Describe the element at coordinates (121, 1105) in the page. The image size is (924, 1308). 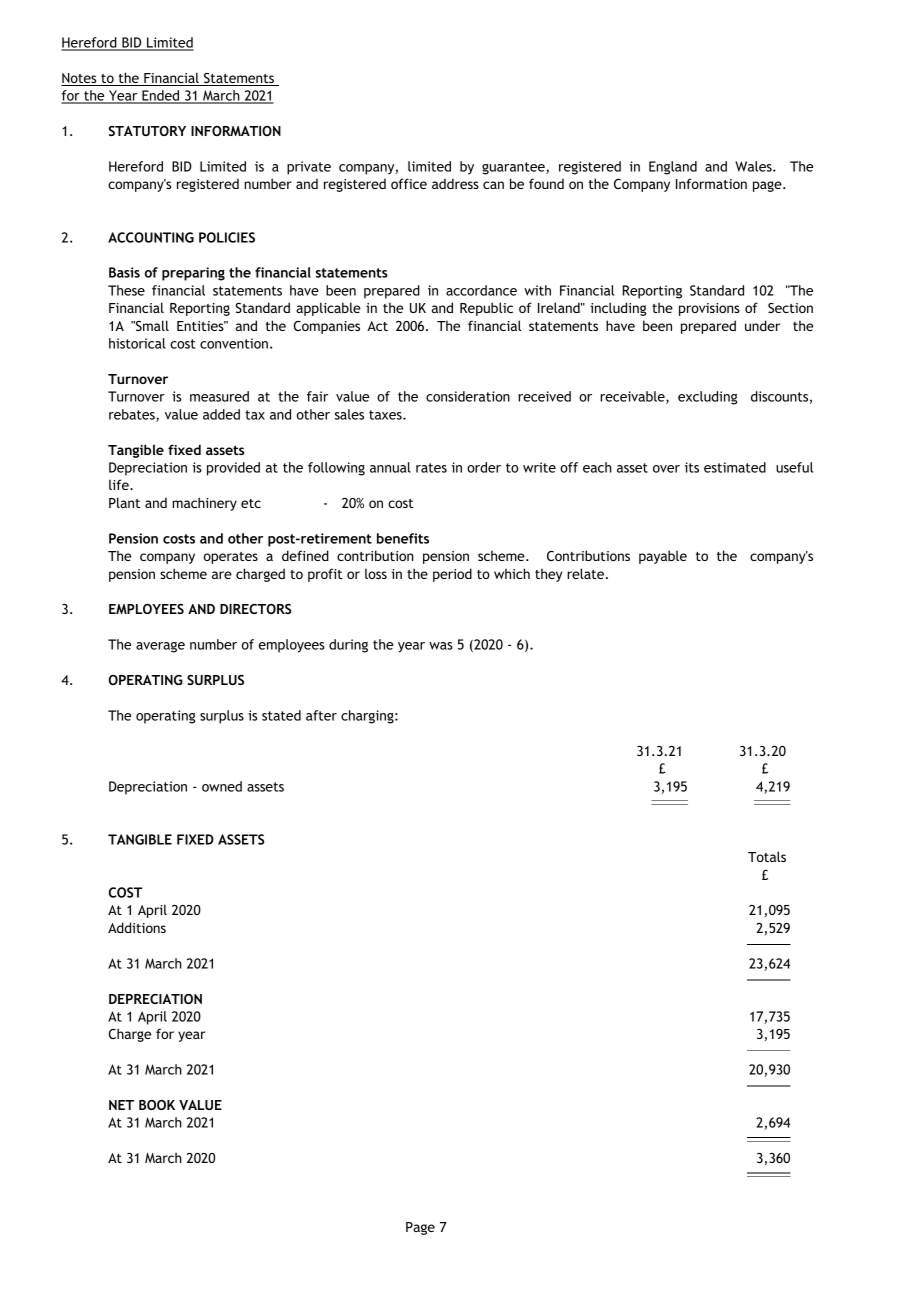
I see `NET` at that location.
